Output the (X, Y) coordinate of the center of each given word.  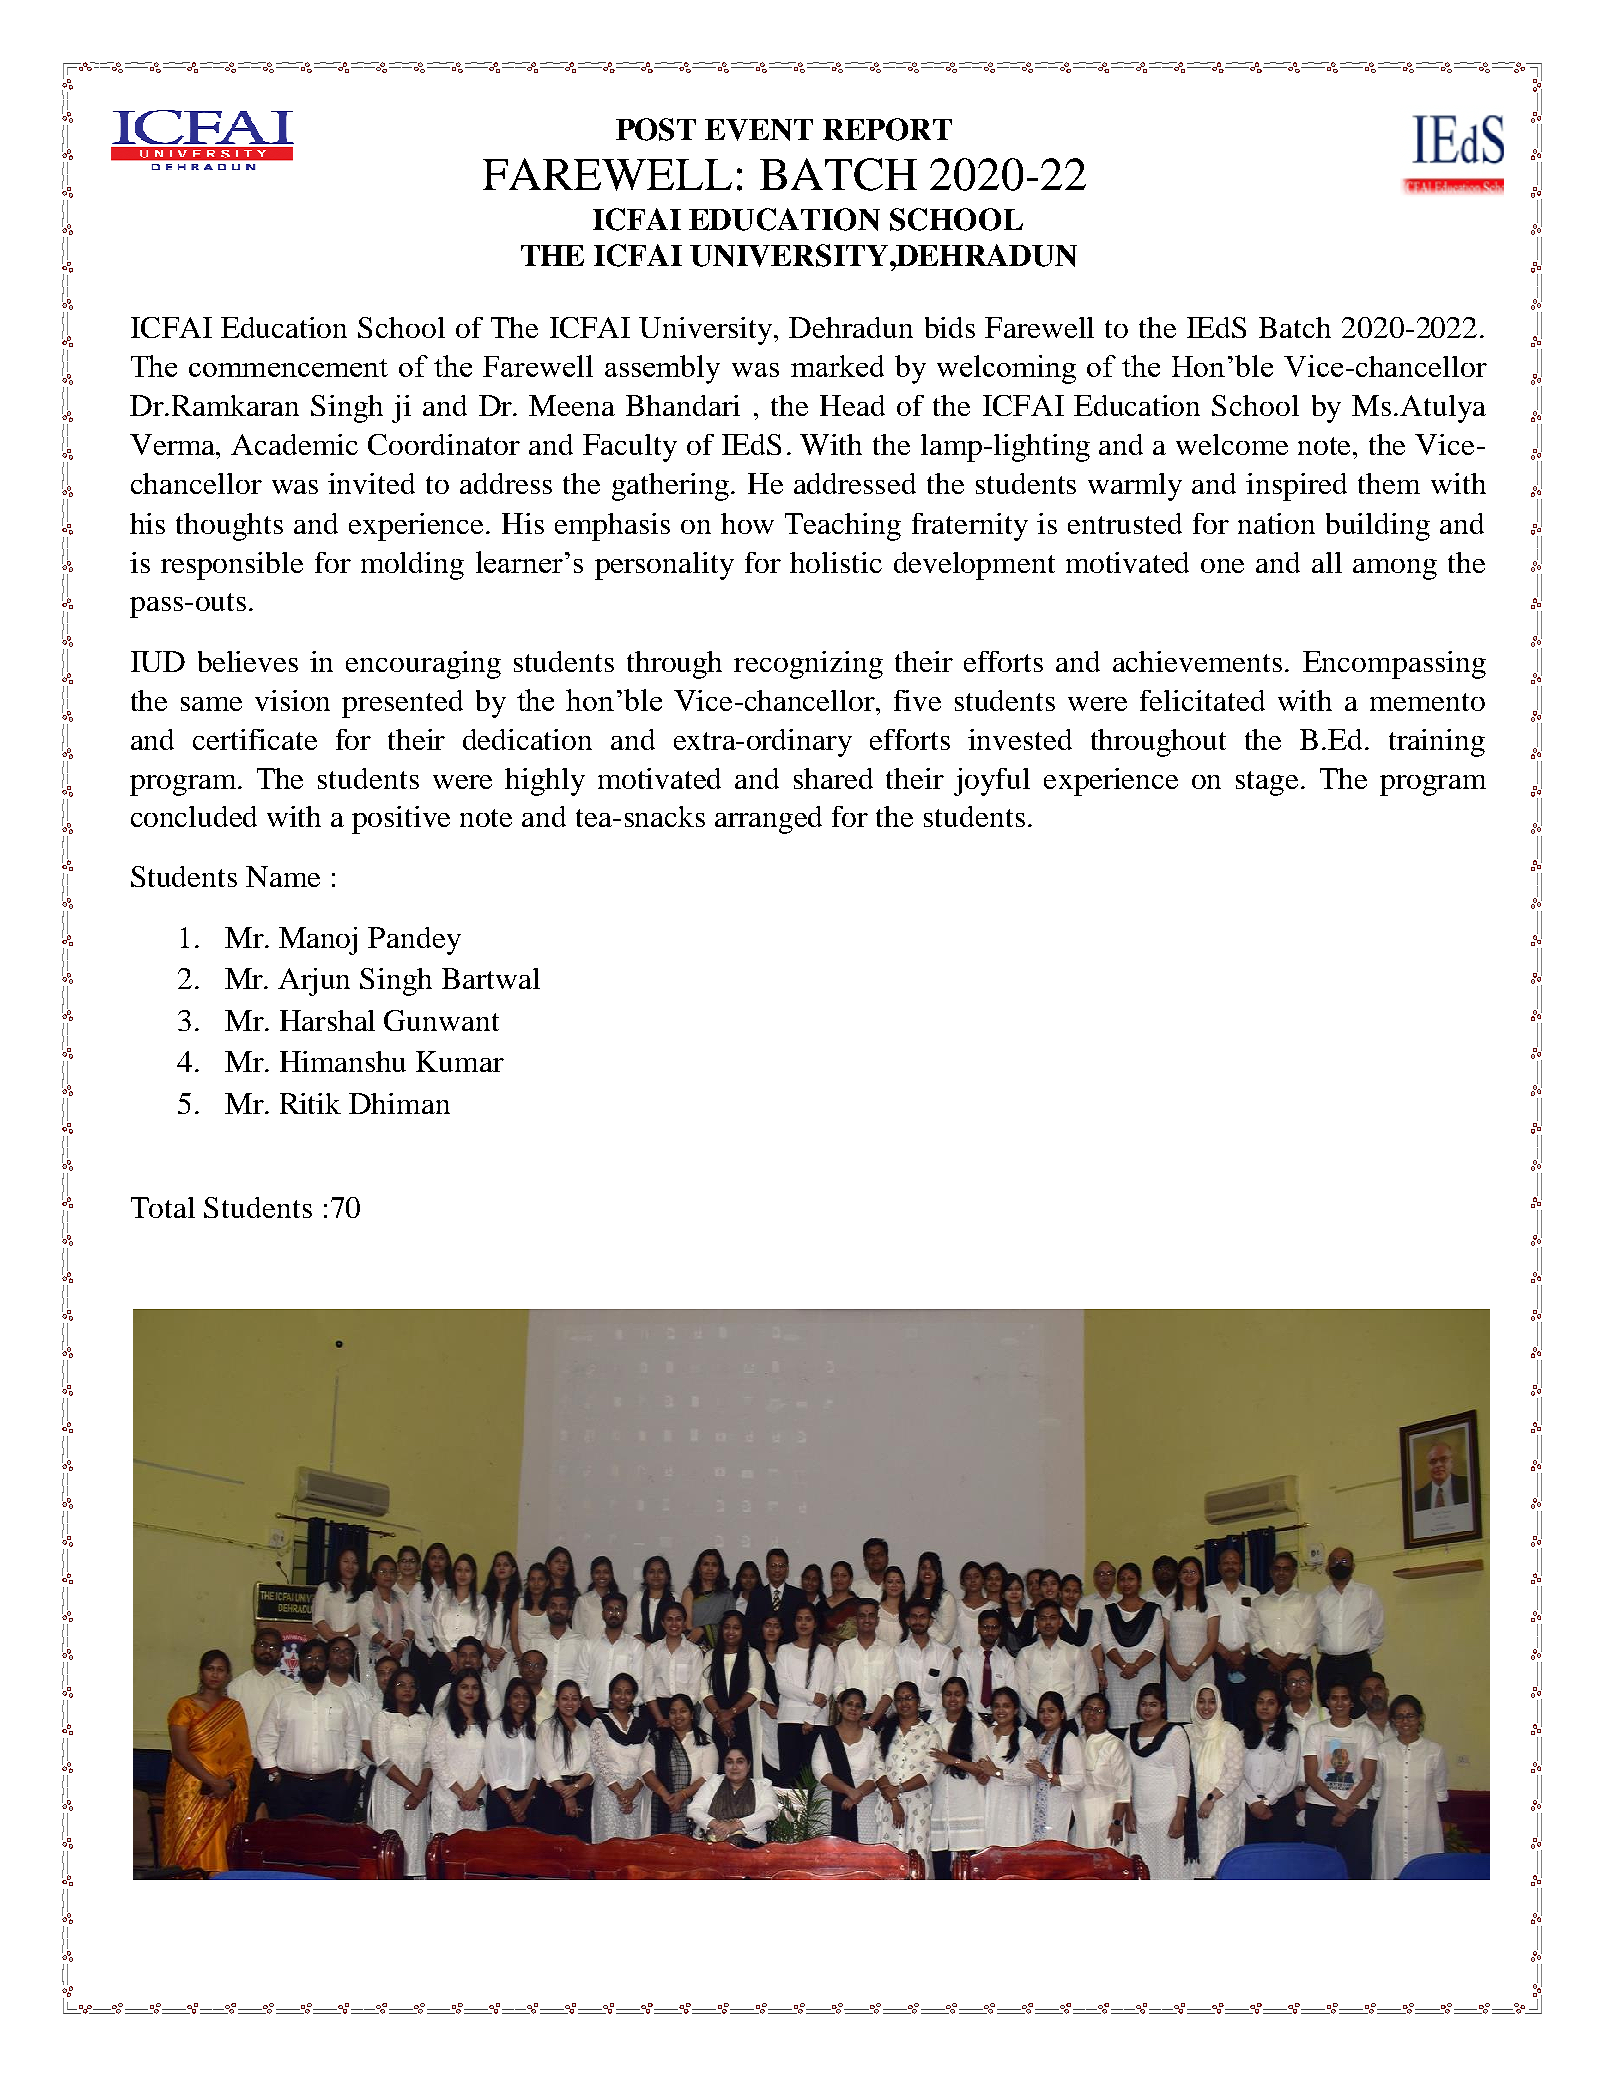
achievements (1197, 661)
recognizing (808, 665)
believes (248, 661)
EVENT (759, 130)
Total (163, 1207)
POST (656, 129)
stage (1267, 783)
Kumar (460, 1061)
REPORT (887, 129)
